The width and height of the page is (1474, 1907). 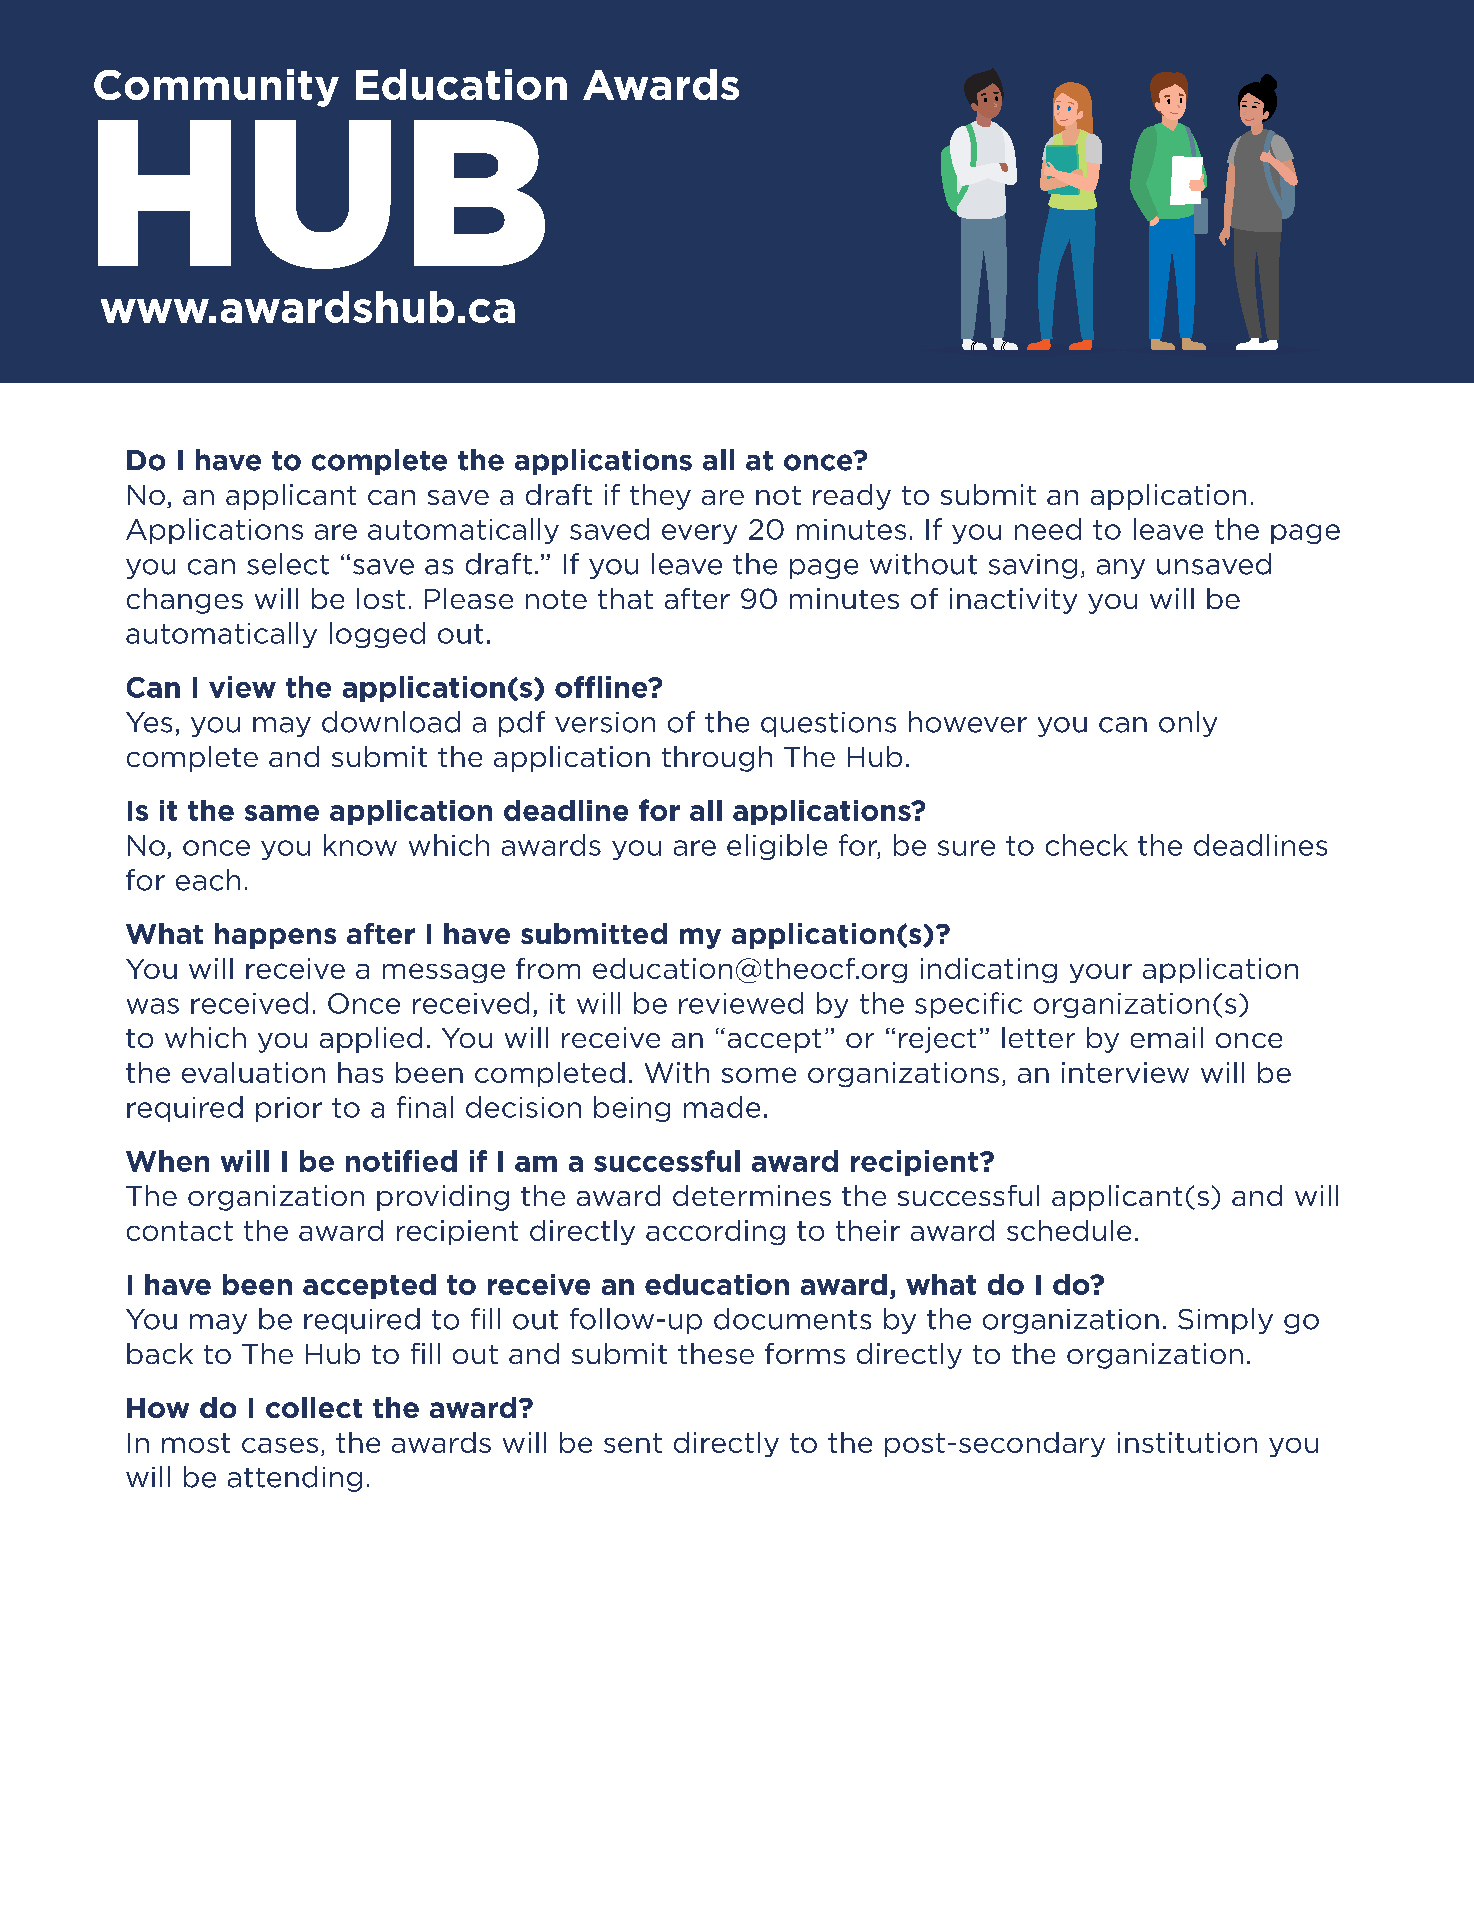 I want to click on cases, so click(x=280, y=1445).
